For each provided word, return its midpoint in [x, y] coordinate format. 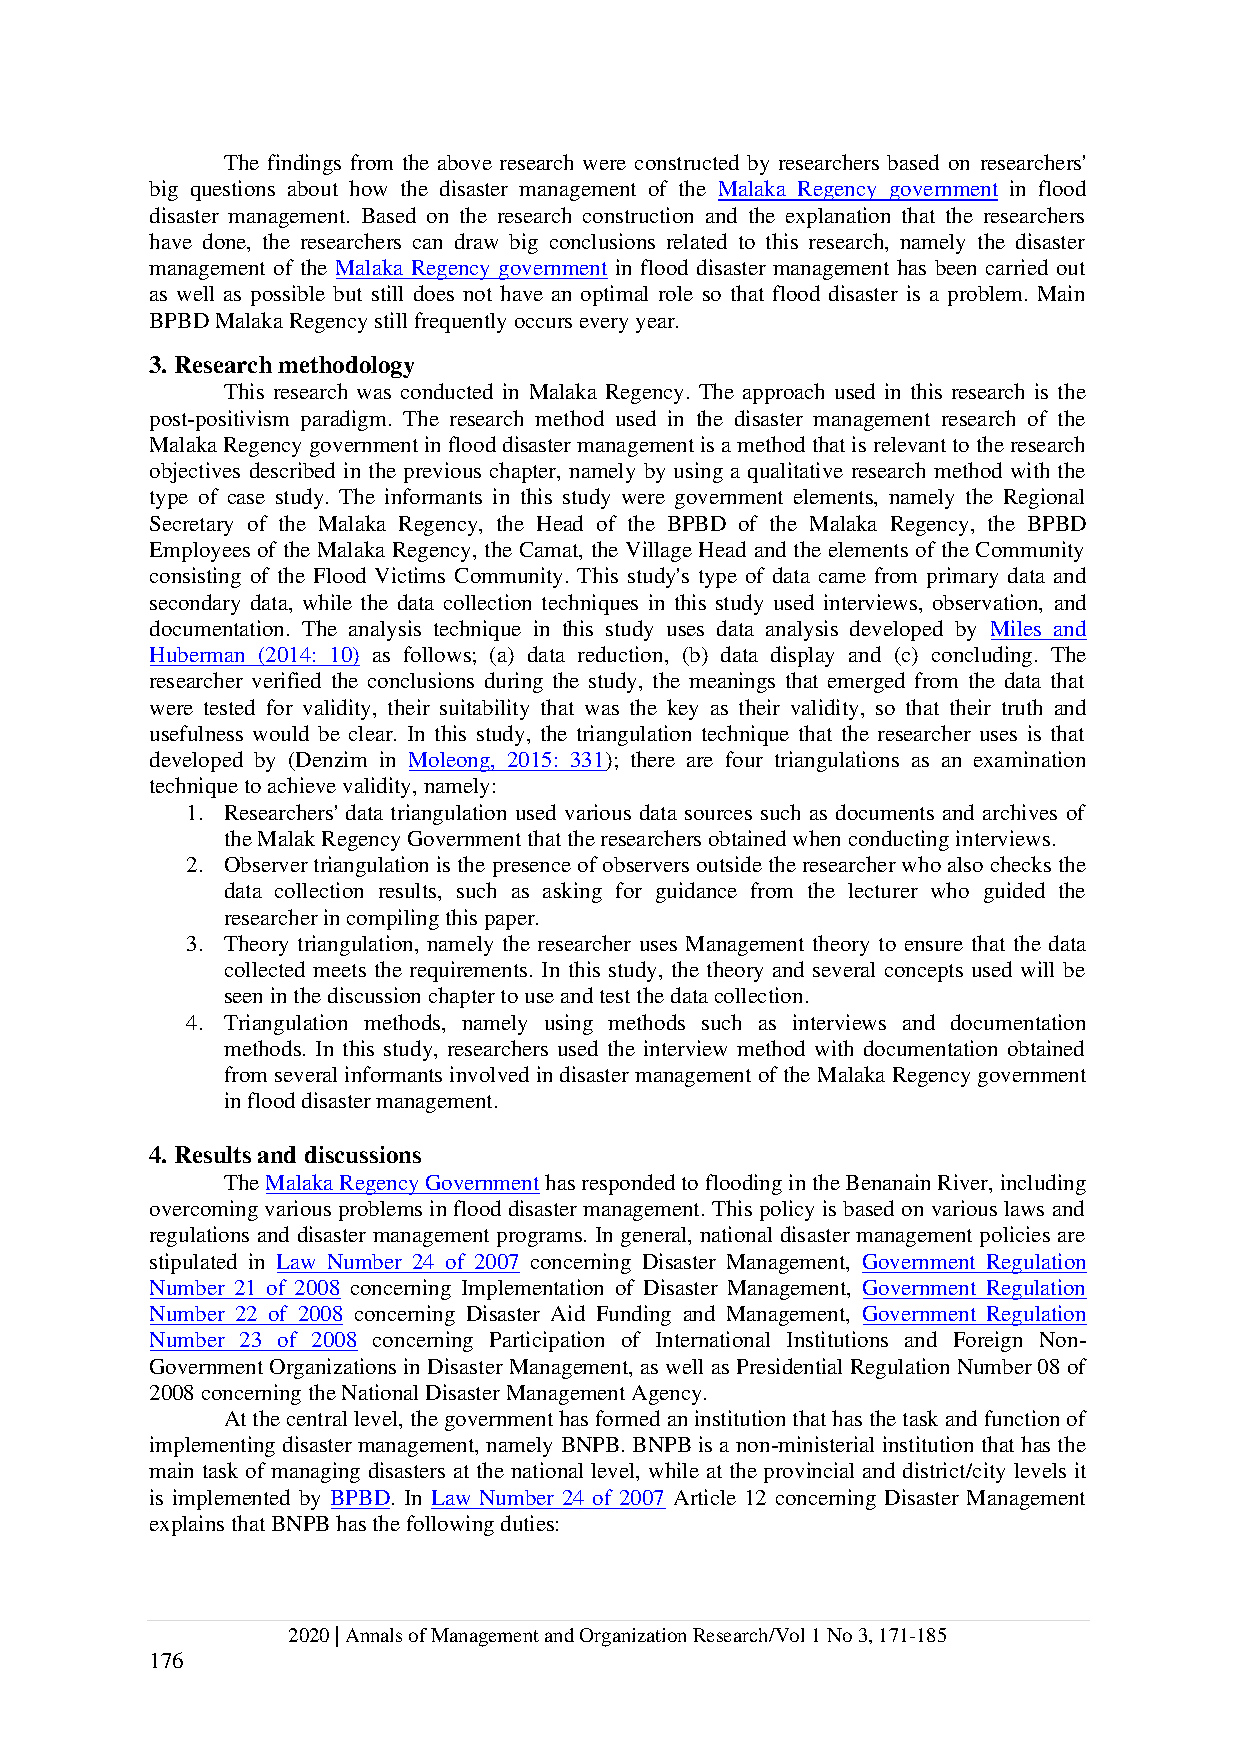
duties [527, 1523]
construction [638, 215]
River [964, 1183]
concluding [982, 656]
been [955, 267]
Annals [374, 1635]
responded [628, 1184]
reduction [622, 654]
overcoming [204, 1210]
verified [286, 680]
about [313, 188]
